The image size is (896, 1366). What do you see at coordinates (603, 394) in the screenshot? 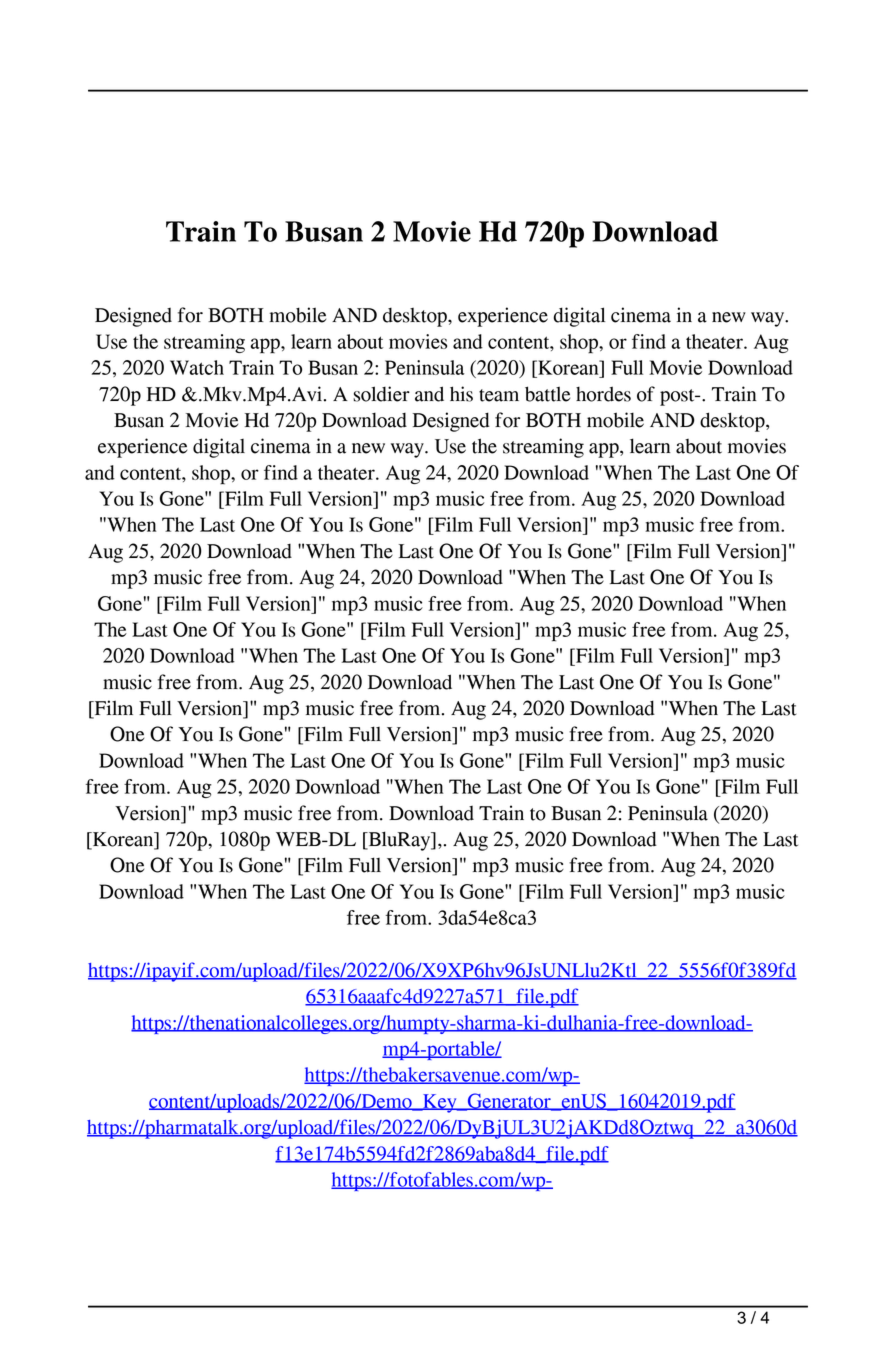
I see `hordes` at bounding box center [603, 394].
